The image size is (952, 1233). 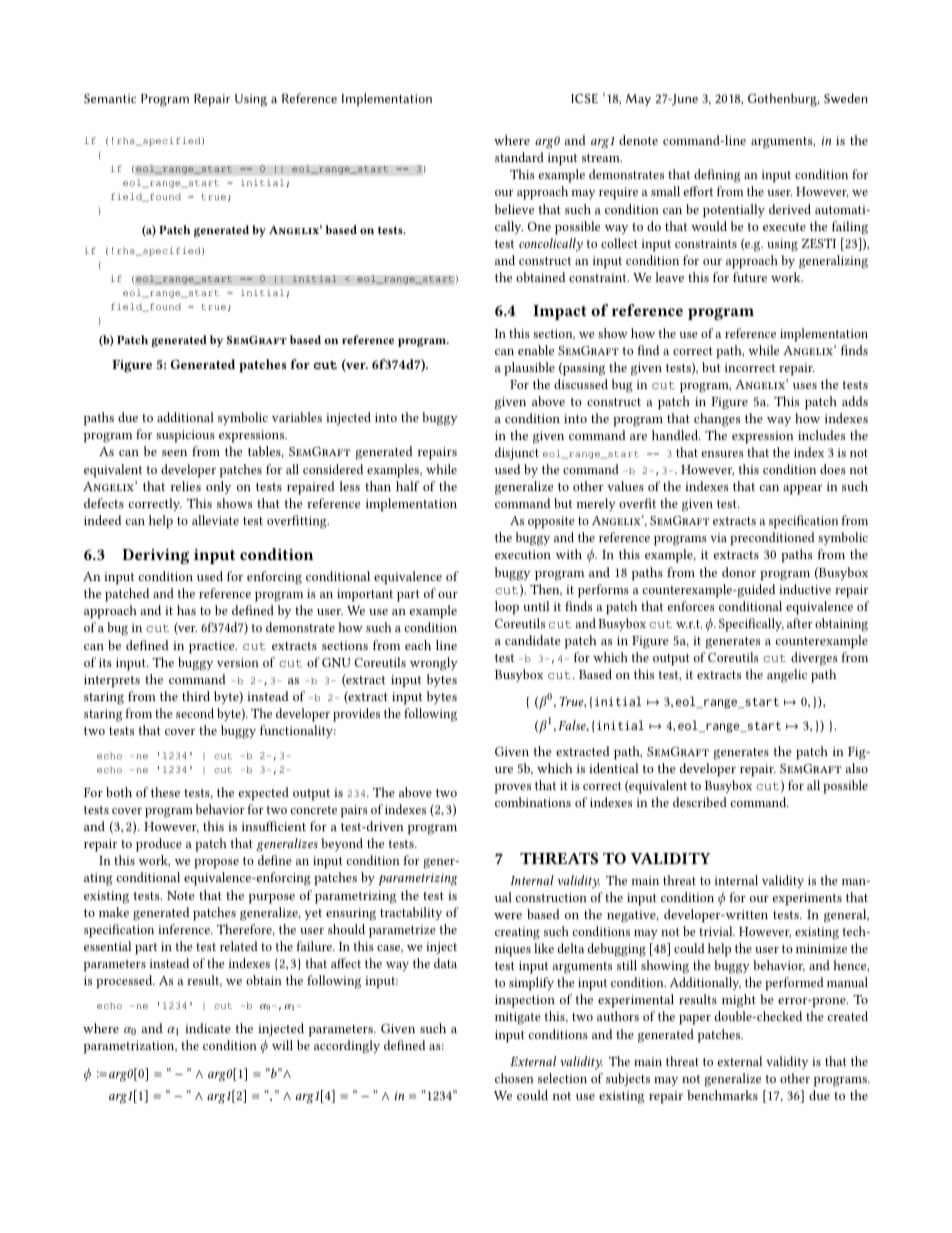 I want to click on chosen, so click(x=514, y=1078).
